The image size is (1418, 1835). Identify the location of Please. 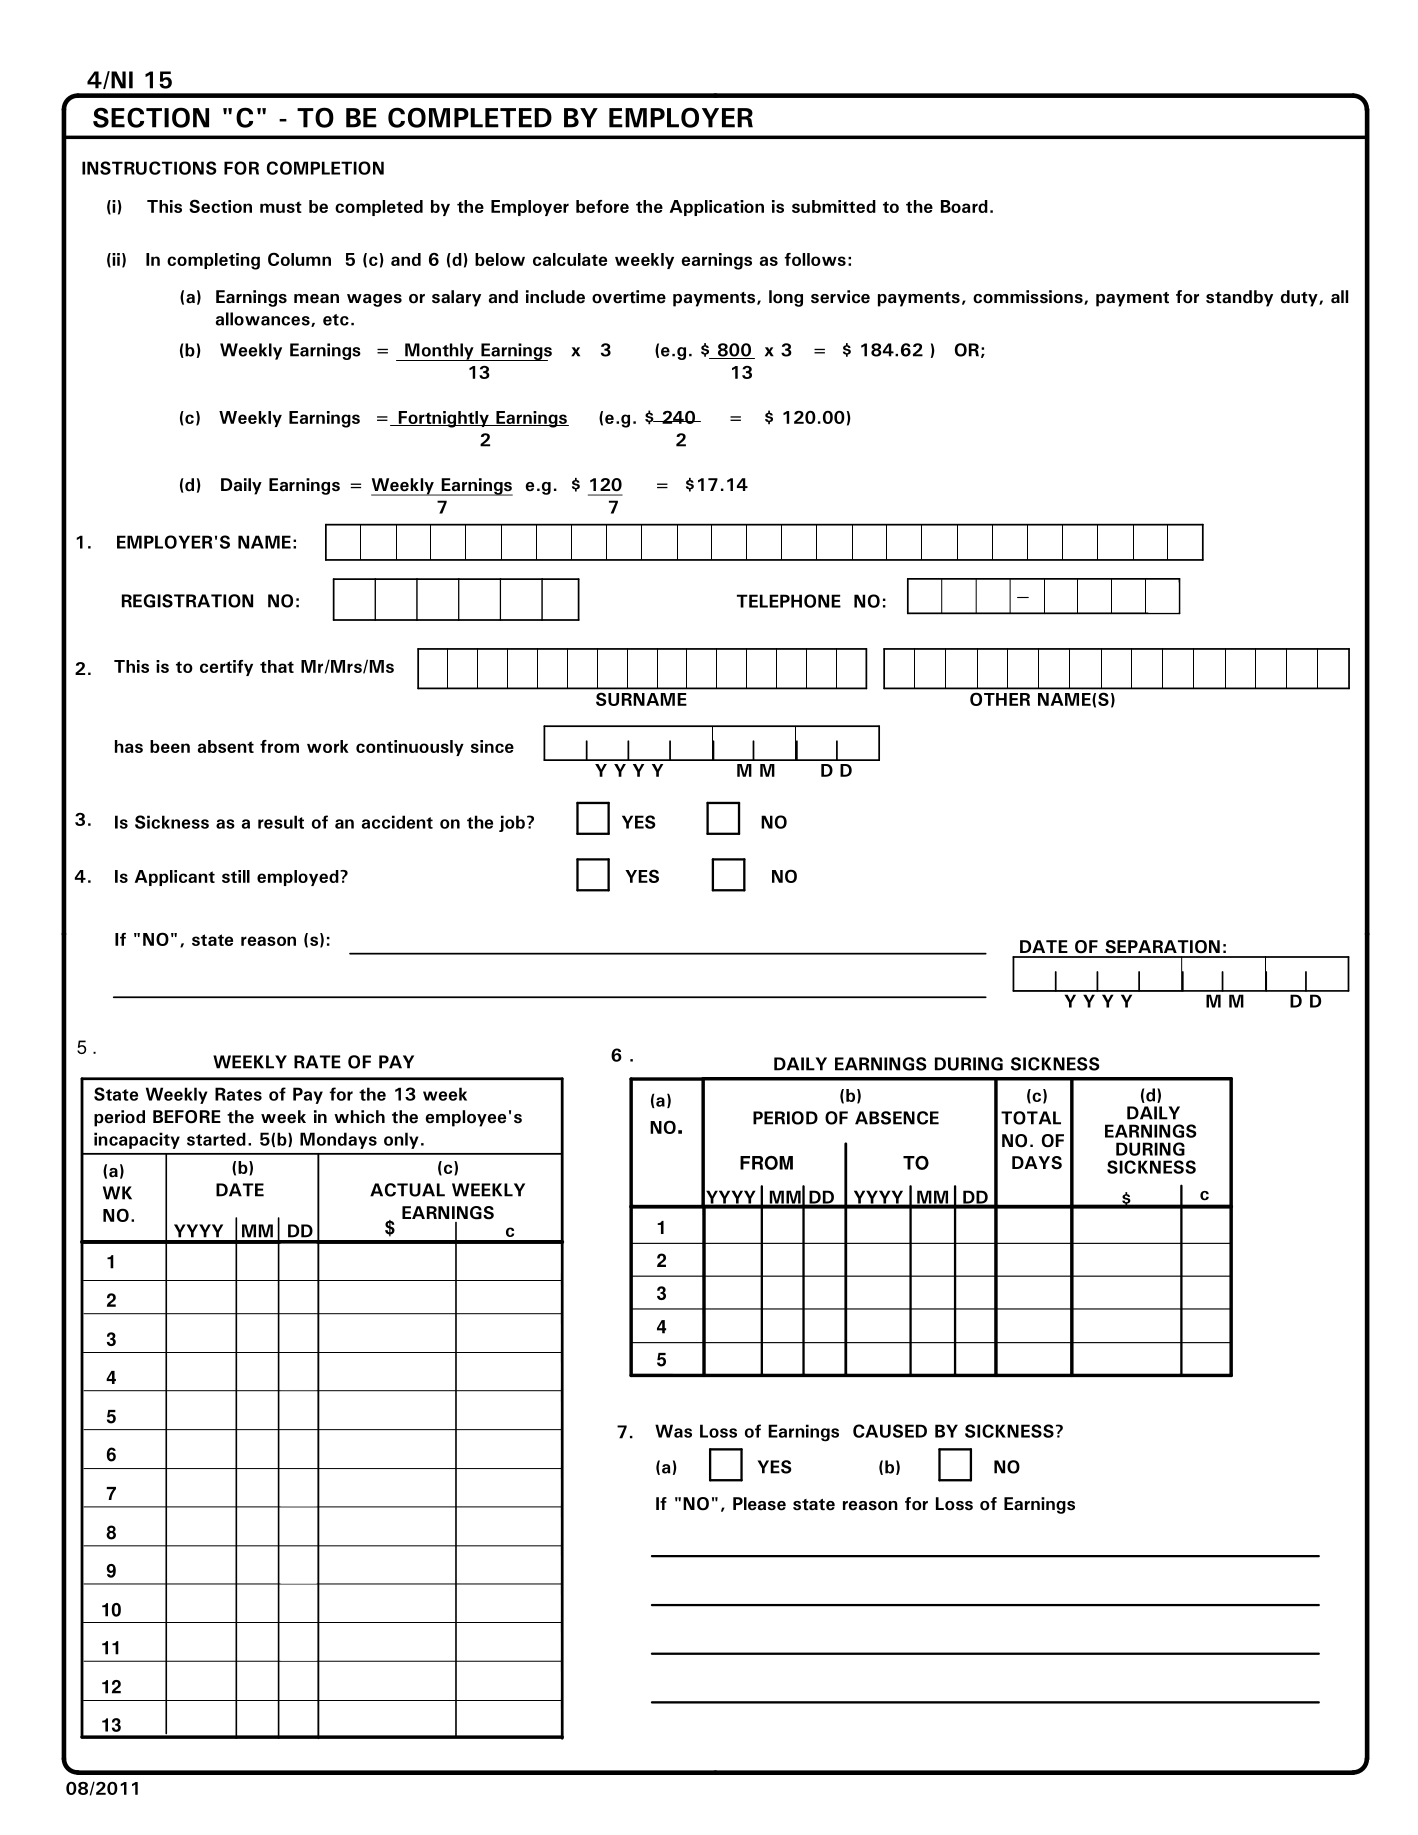
(759, 1504).
